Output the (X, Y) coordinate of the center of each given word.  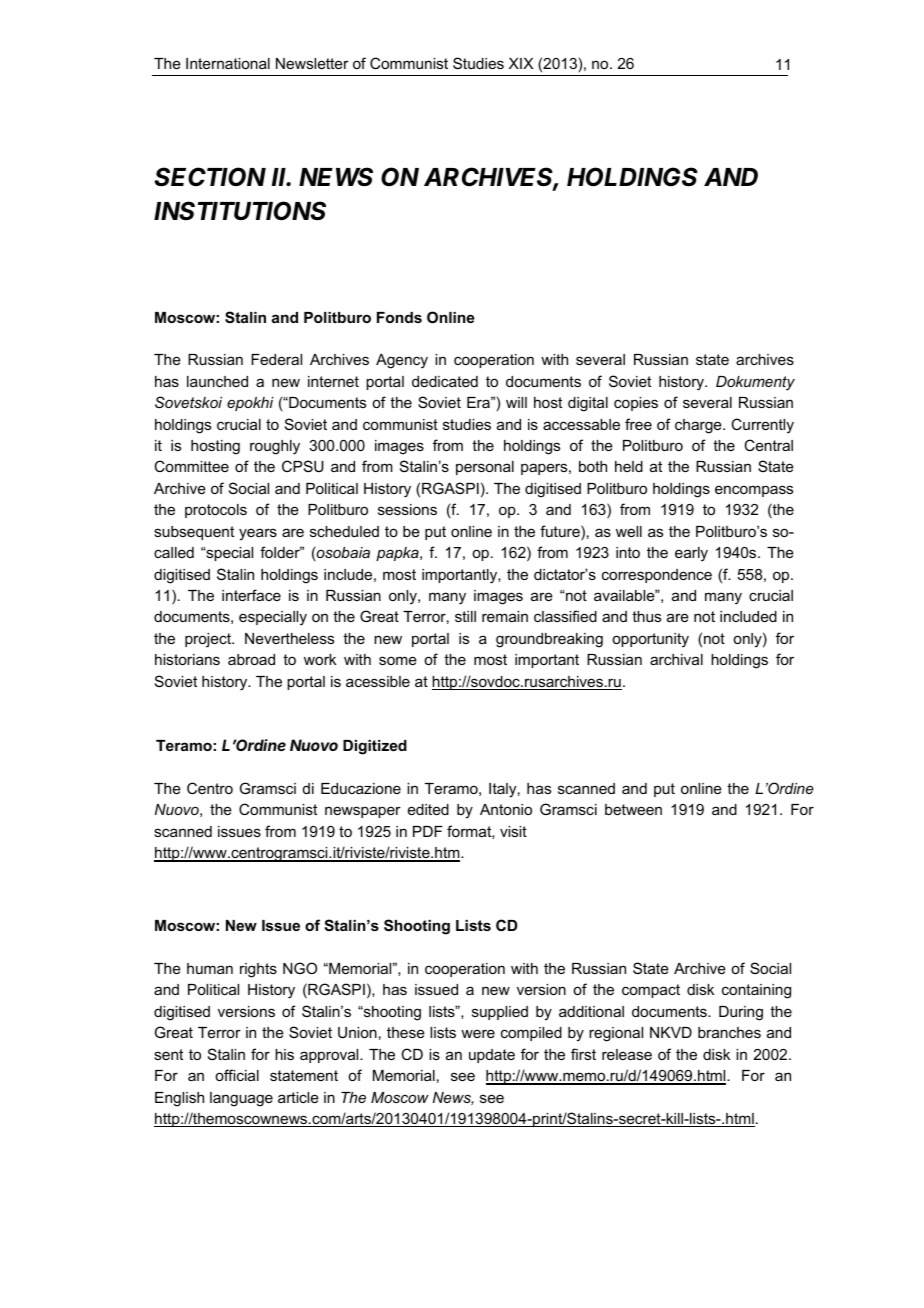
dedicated (445, 381)
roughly (275, 447)
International (228, 63)
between (633, 809)
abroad (251, 659)
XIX (521, 63)
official (237, 1075)
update (492, 1056)
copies (636, 404)
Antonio (506, 809)
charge (699, 426)
